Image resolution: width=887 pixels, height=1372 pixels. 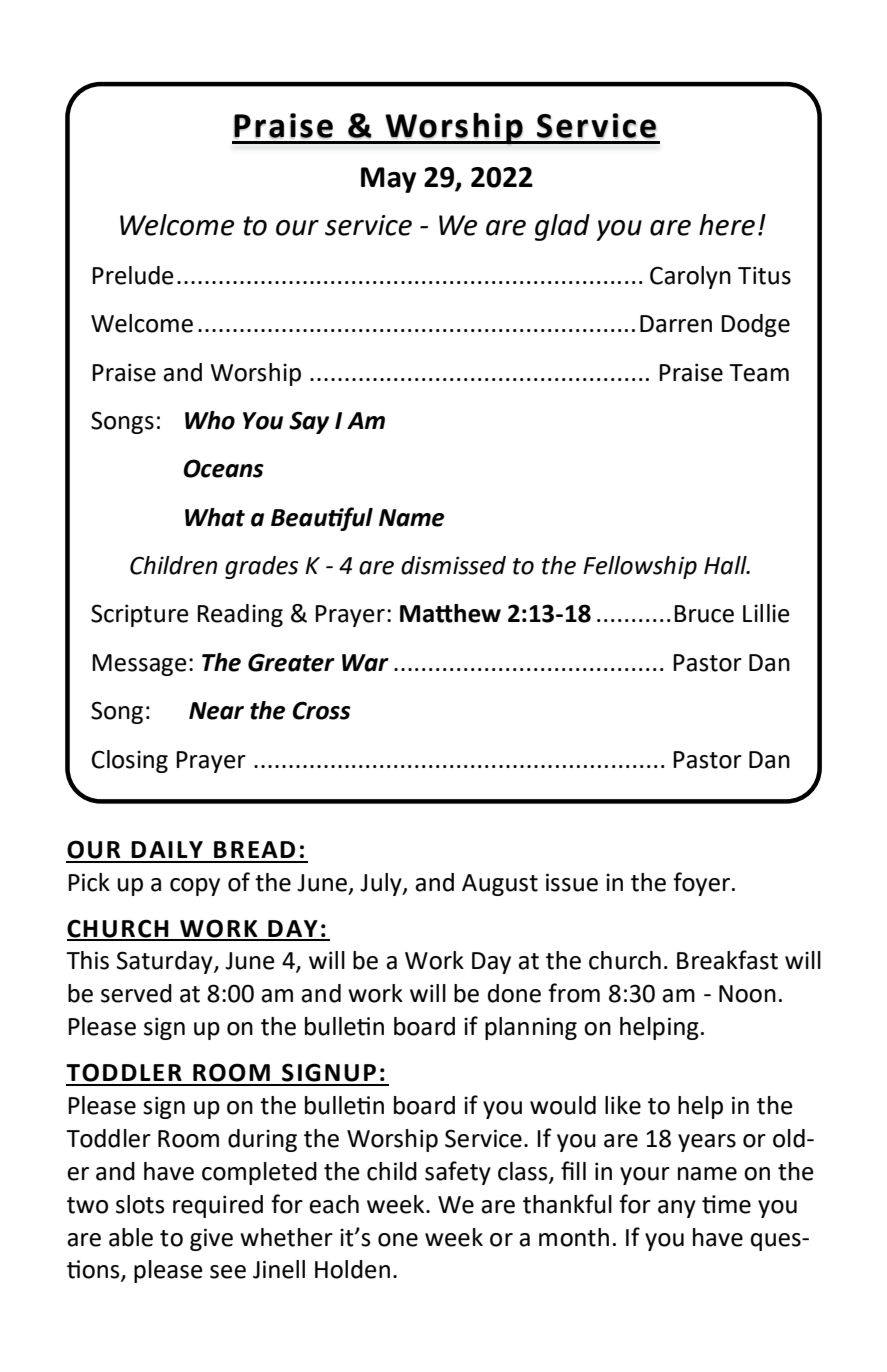 I want to click on glad, so click(x=562, y=227).
